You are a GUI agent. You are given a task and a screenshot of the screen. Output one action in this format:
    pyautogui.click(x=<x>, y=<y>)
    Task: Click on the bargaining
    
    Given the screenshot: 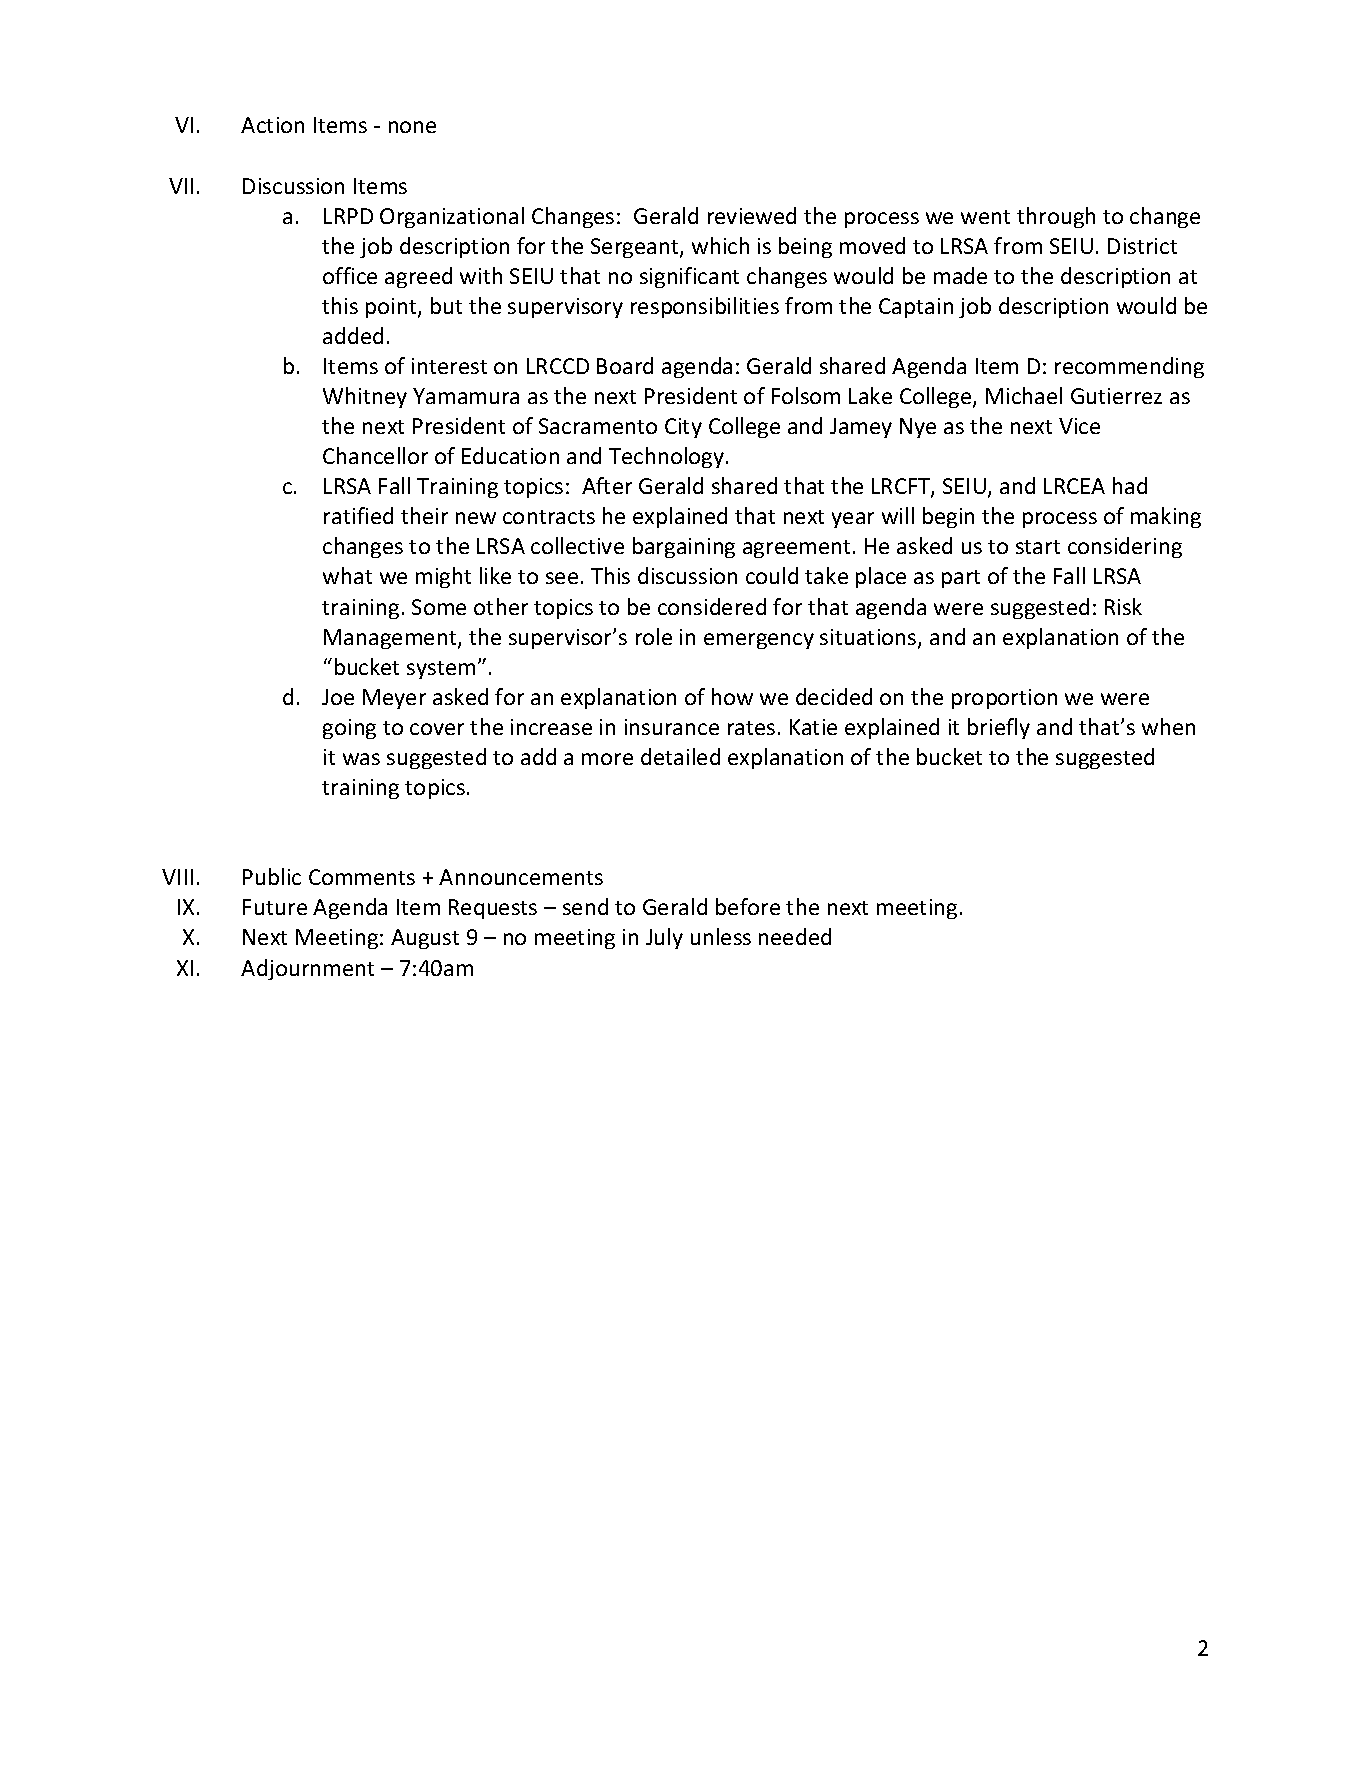 What is the action you would take?
    pyautogui.click(x=684, y=547)
